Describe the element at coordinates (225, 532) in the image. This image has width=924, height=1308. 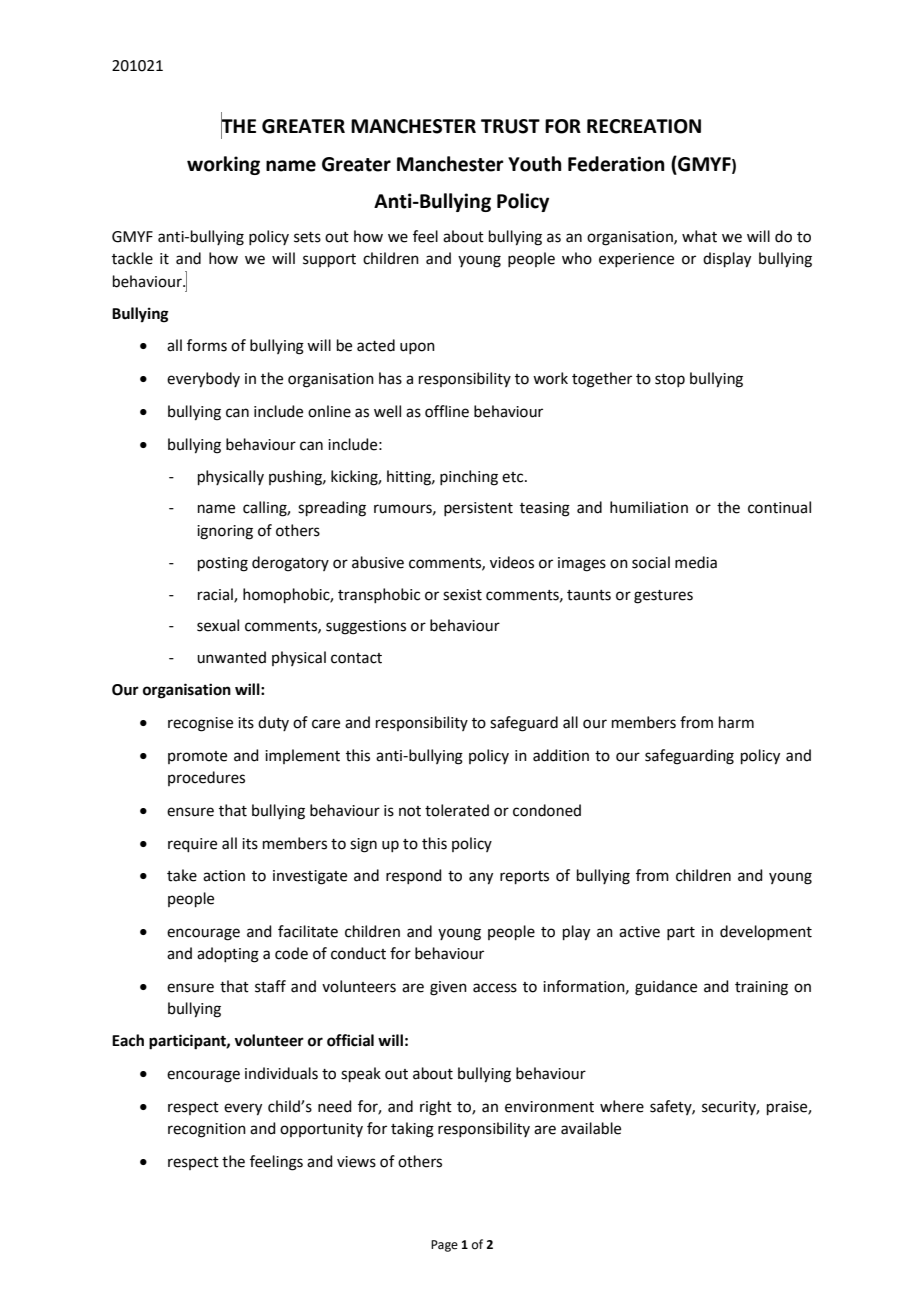
I see `ignoring` at that location.
